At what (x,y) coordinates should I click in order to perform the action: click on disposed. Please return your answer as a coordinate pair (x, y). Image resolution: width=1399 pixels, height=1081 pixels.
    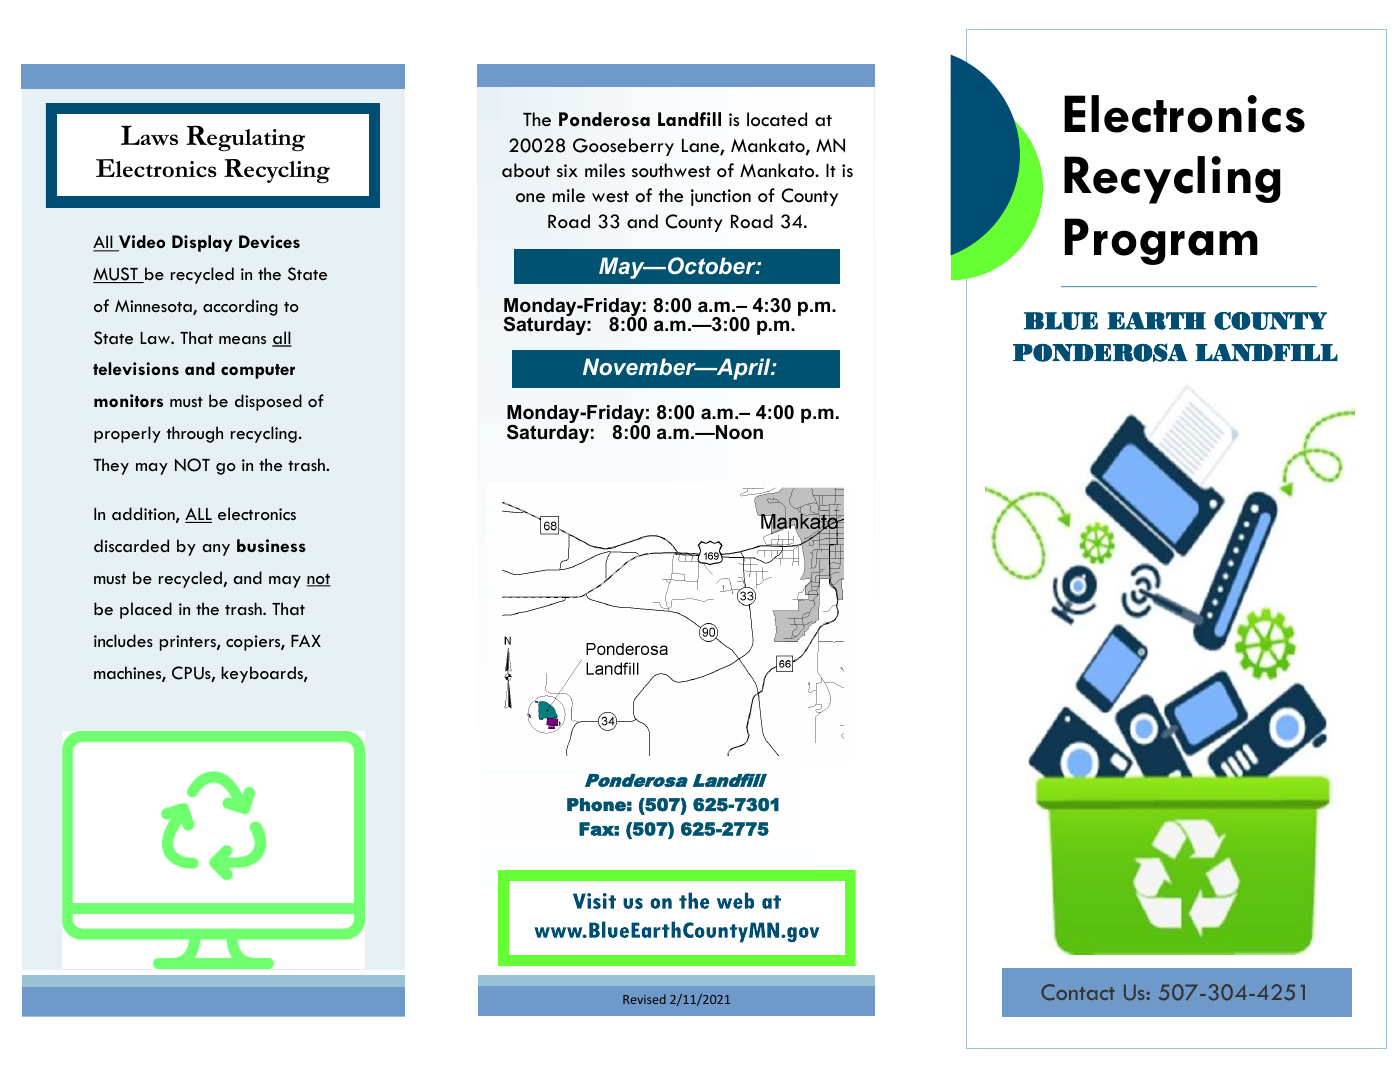
    Looking at the image, I should click on (268, 402).
